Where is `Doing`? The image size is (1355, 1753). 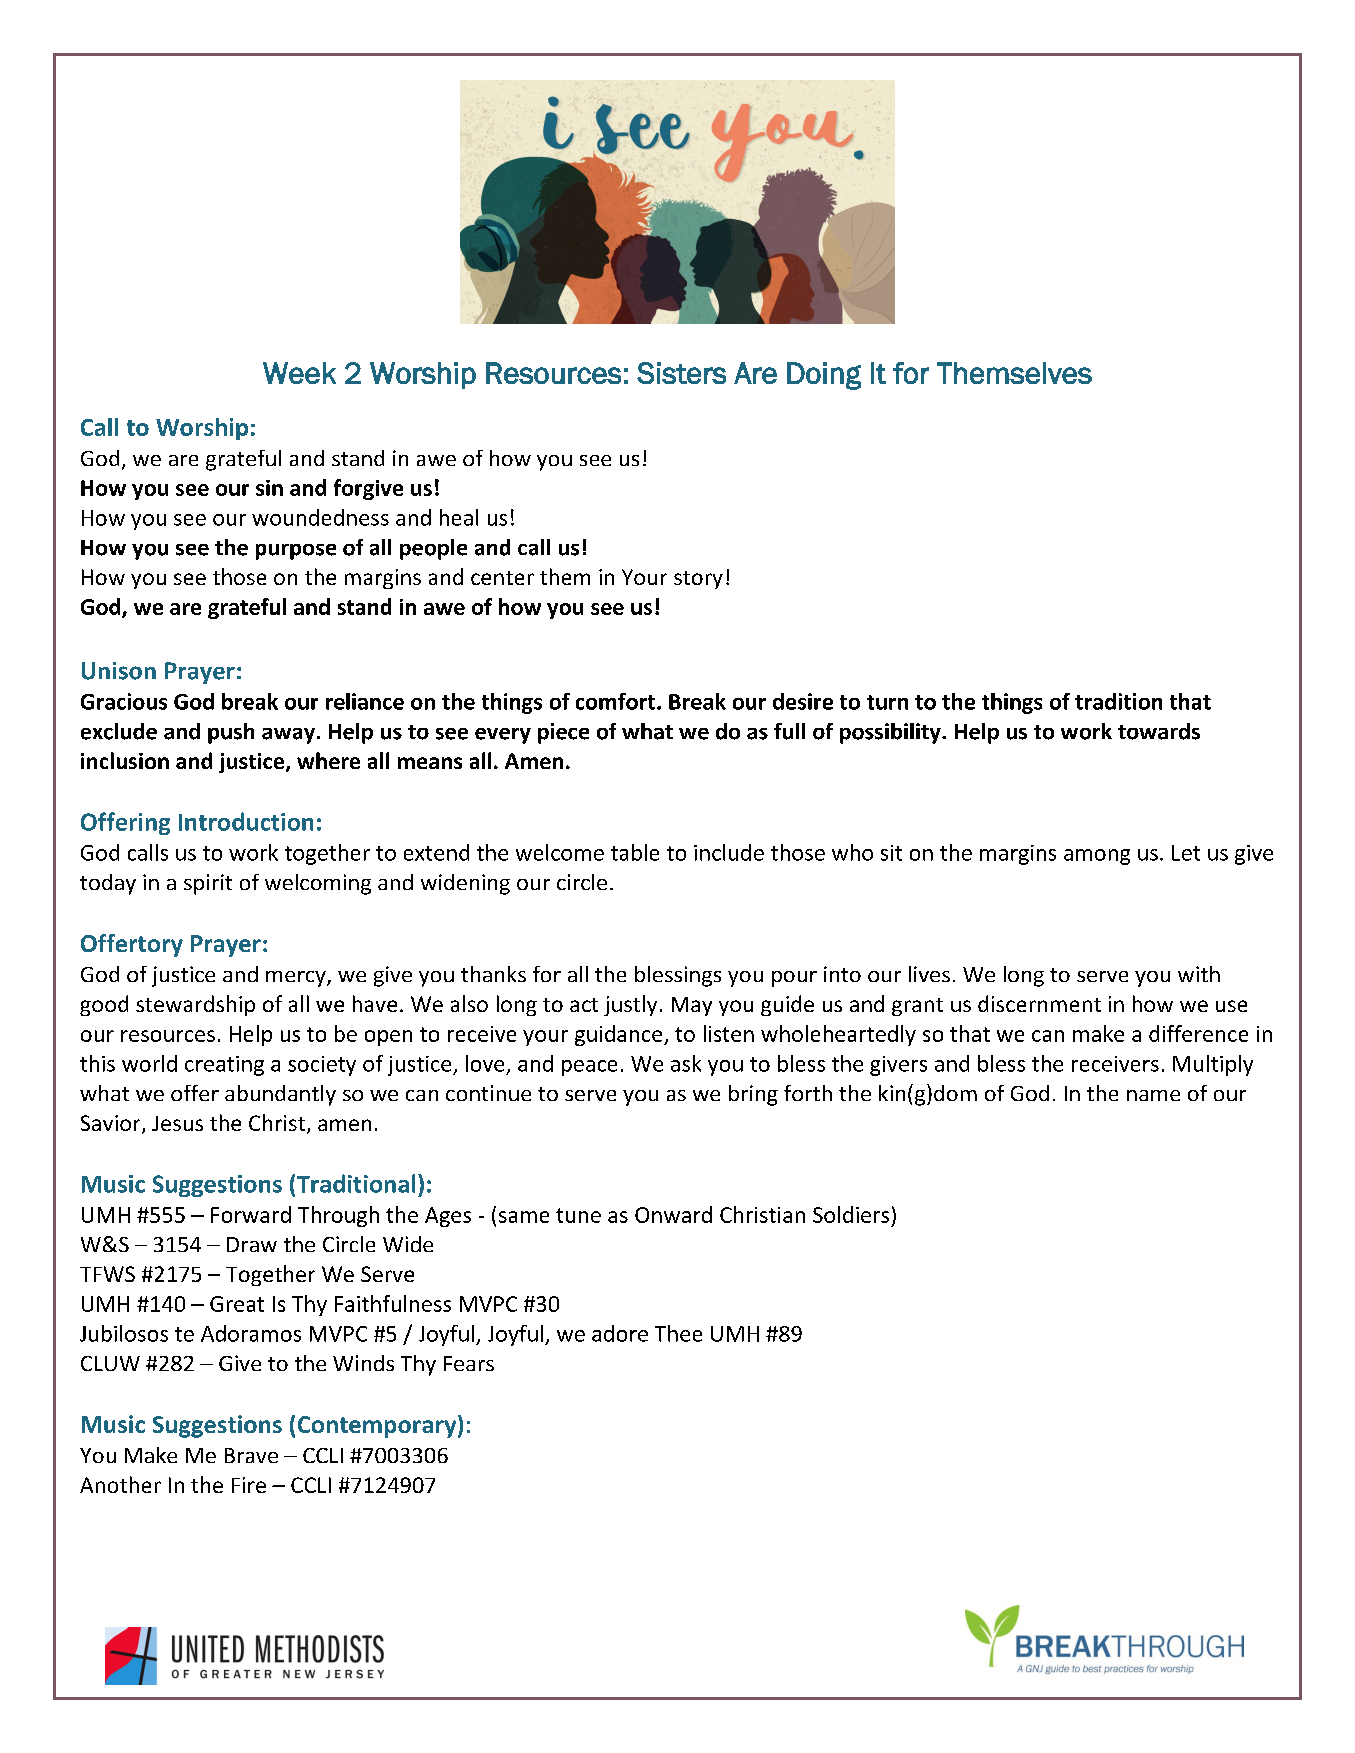 Doing is located at coordinates (824, 376).
